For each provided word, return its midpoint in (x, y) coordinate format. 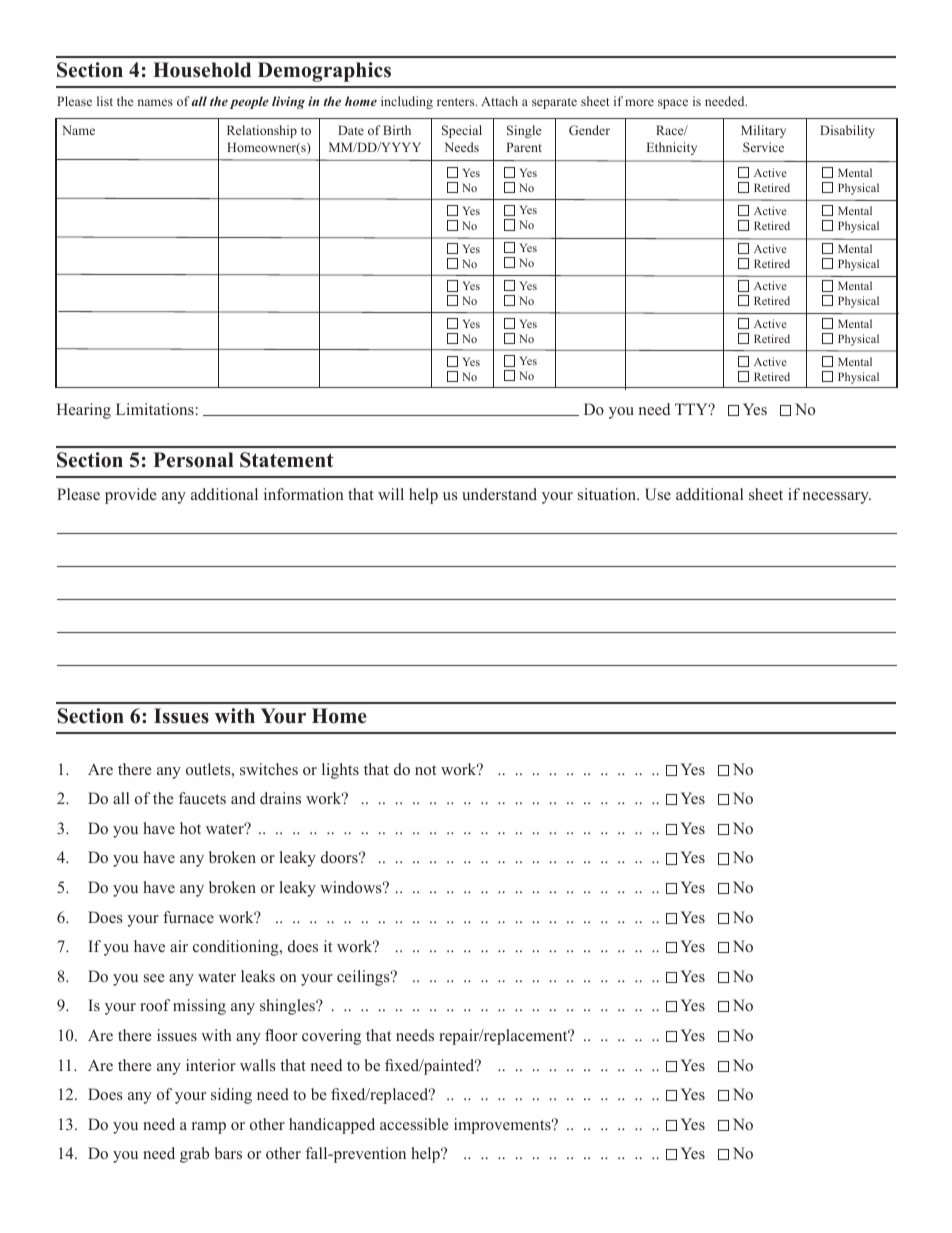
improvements (503, 1126)
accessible (414, 1124)
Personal (193, 460)
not (425, 770)
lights (340, 771)
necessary (837, 498)
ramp (209, 1128)
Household (202, 70)
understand (499, 494)
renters (457, 102)
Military (763, 131)
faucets (202, 798)
